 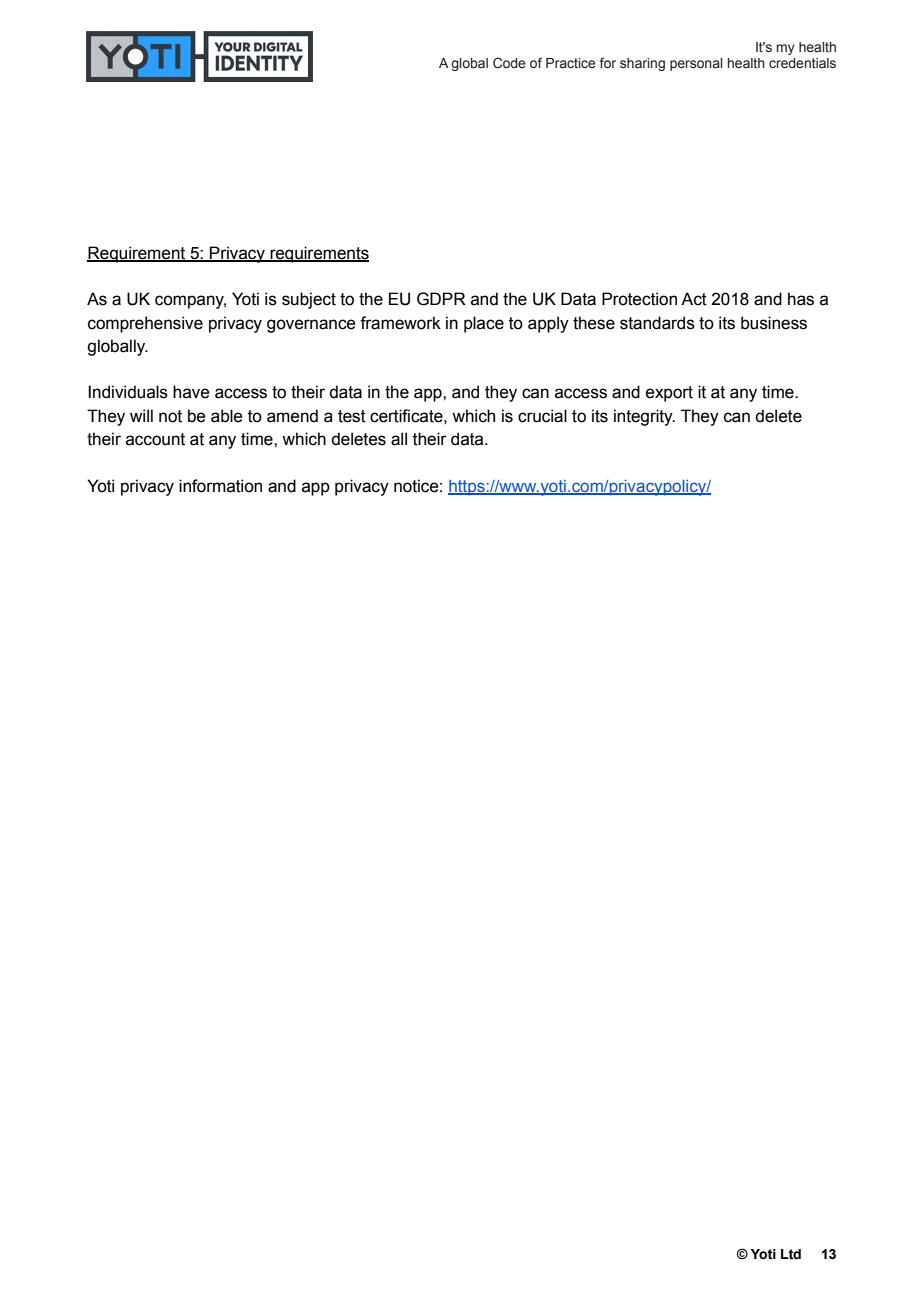 I want to click on Code, so click(x=509, y=62).
